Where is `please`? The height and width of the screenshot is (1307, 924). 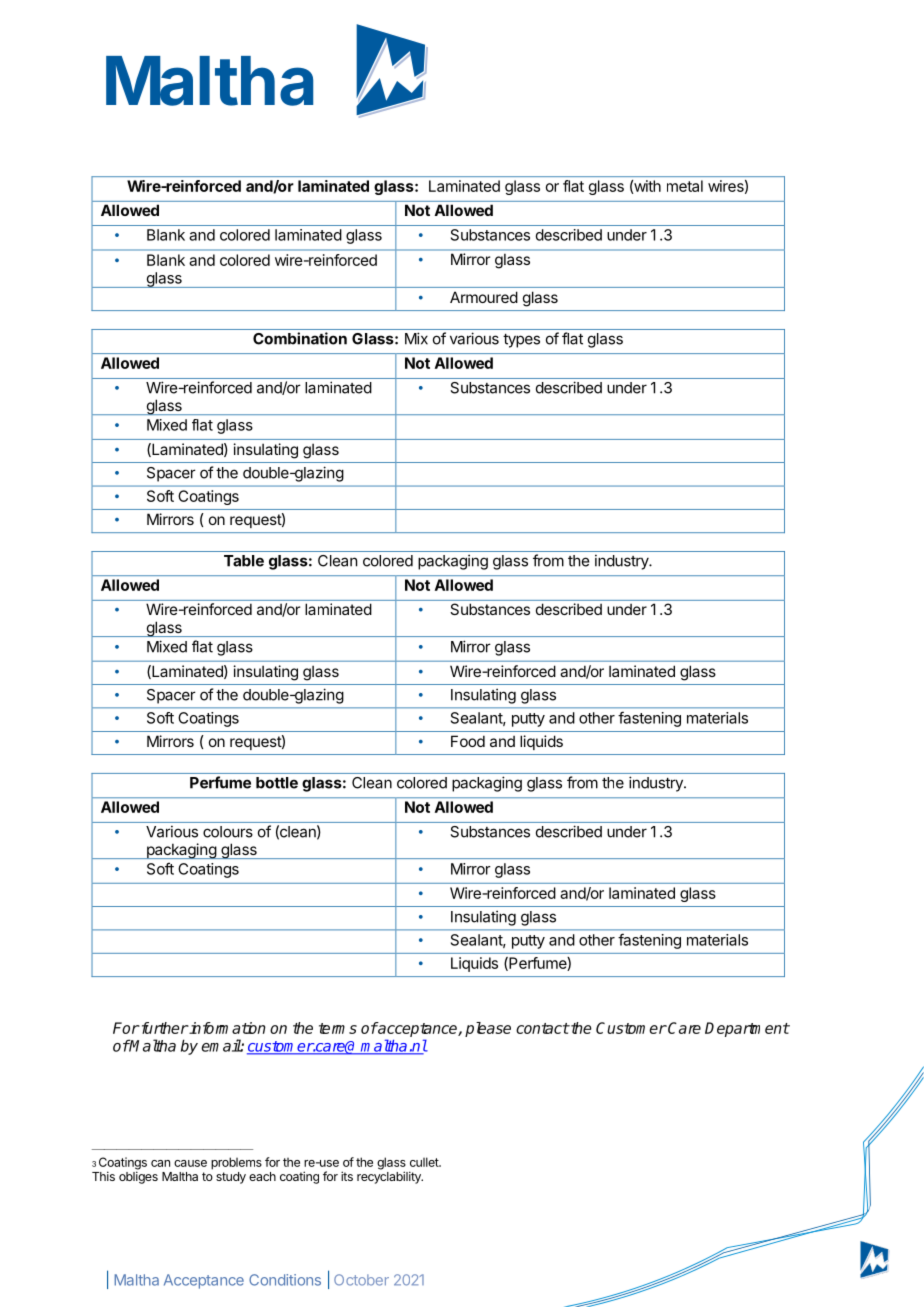 please is located at coordinates (488, 1029).
